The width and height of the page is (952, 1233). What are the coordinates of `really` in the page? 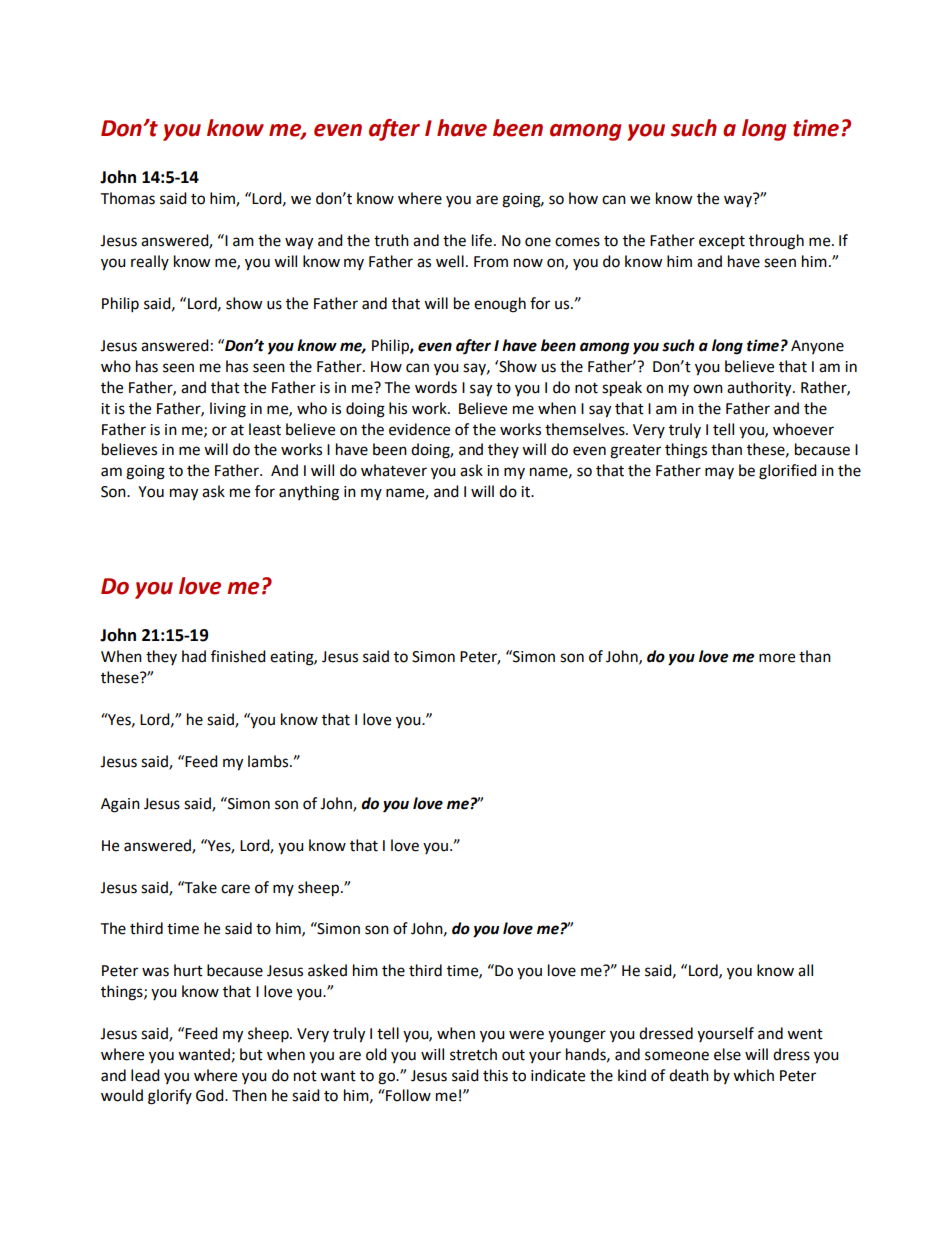 It's located at (150, 262).
